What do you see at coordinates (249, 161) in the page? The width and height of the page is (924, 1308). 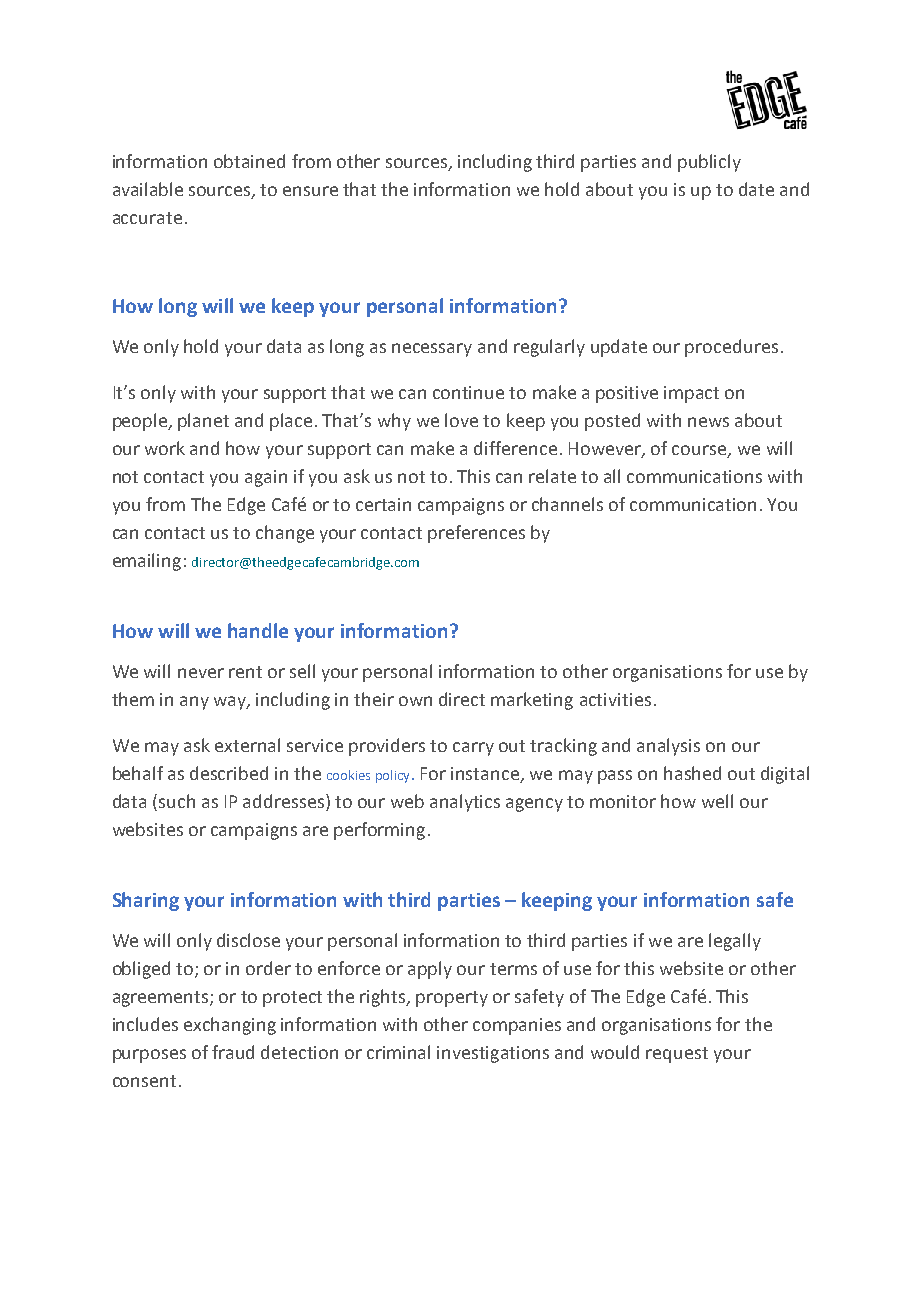 I see `obtained` at bounding box center [249, 161].
